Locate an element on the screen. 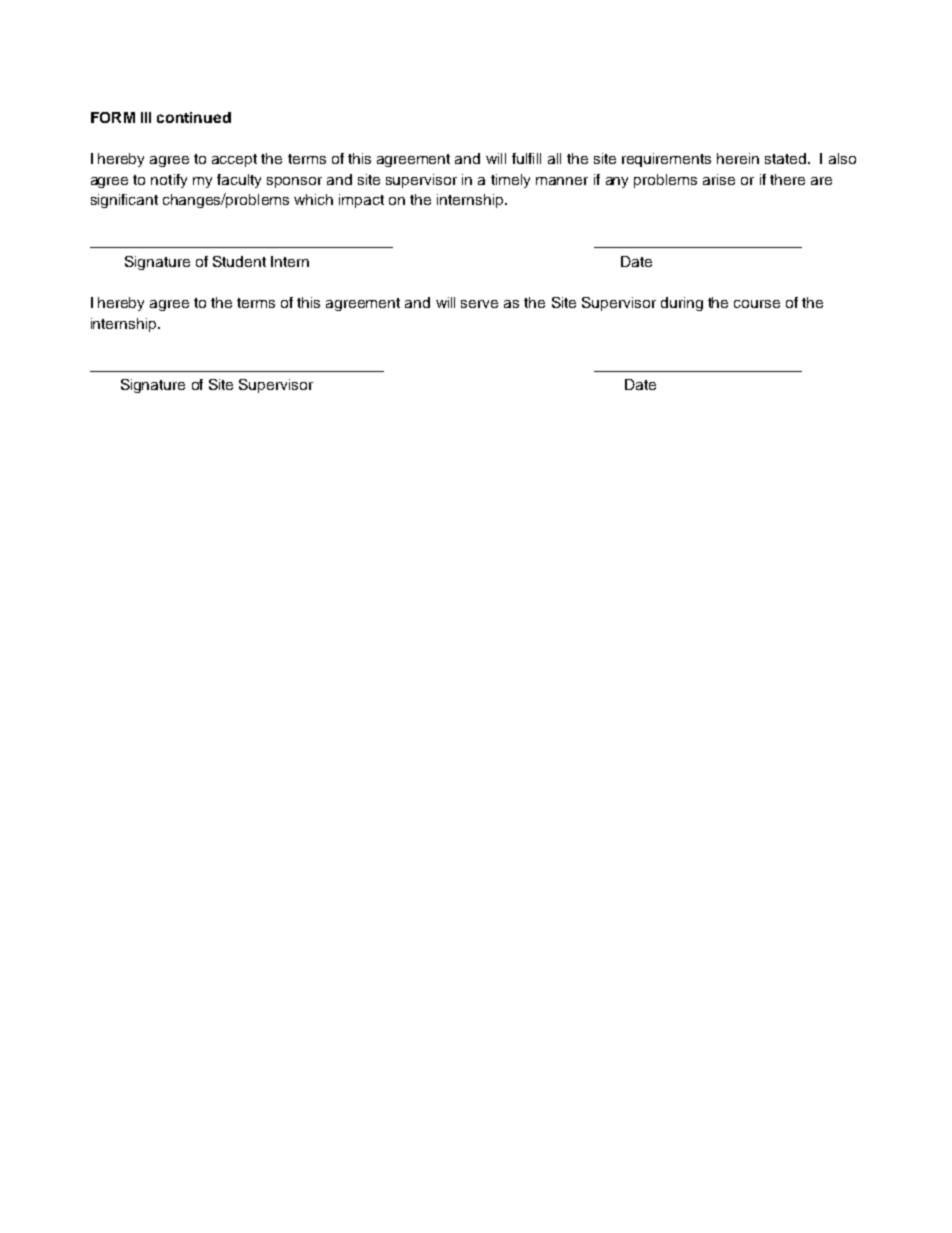 The image size is (952, 1233). impact is located at coordinates (361, 201).
